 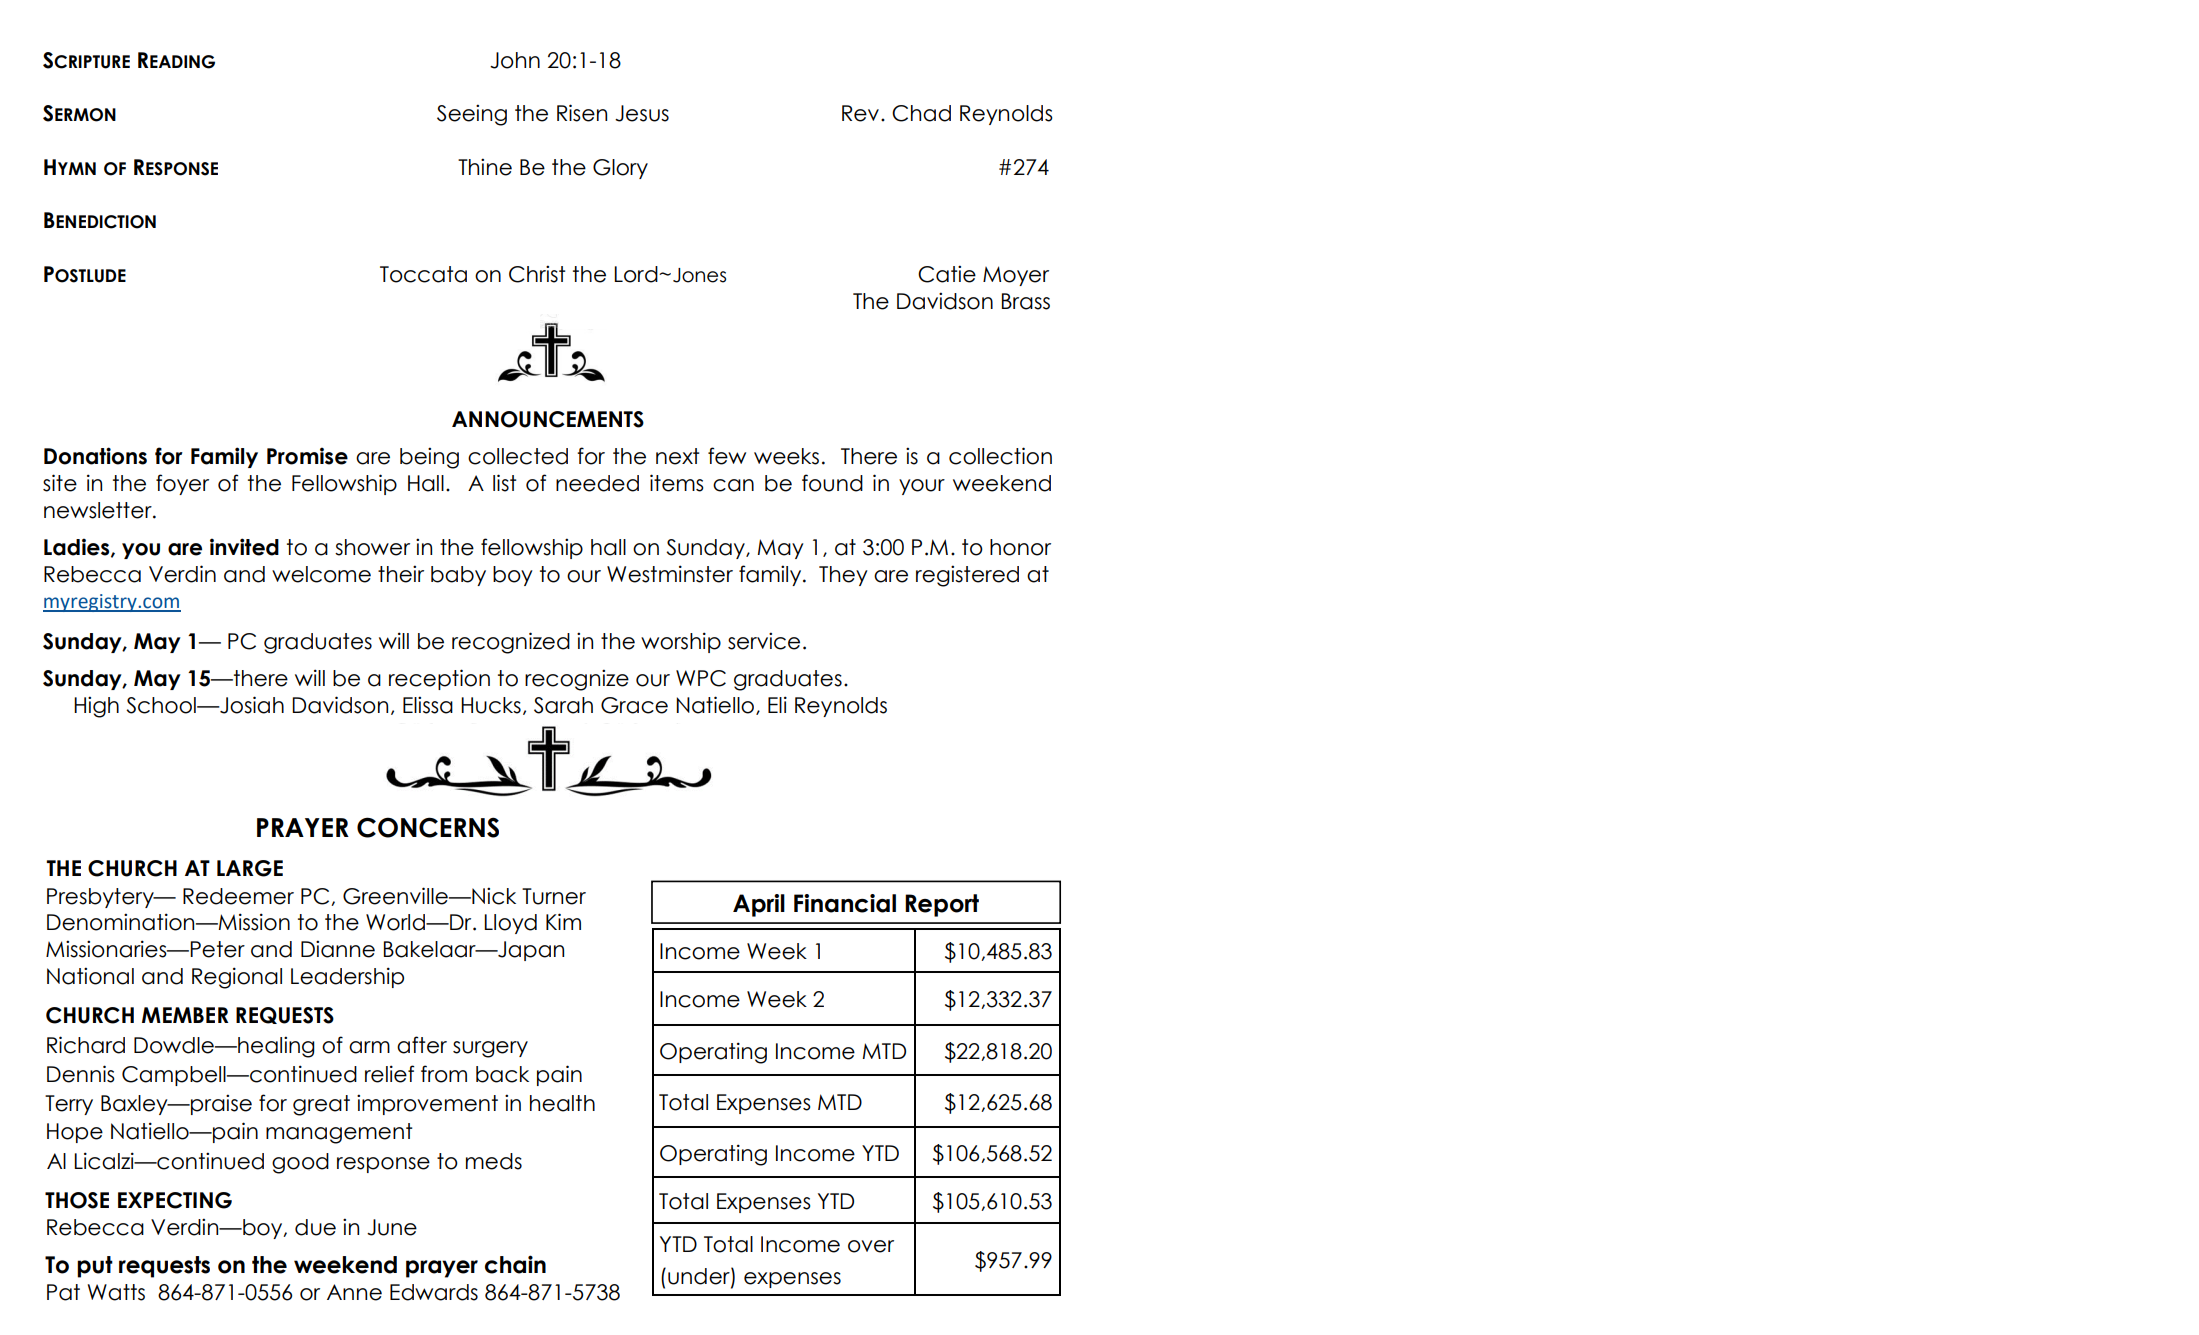 What do you see at coordinates (95, 1267) in the document?
I see `put` at bounding box center [95, 1267].
